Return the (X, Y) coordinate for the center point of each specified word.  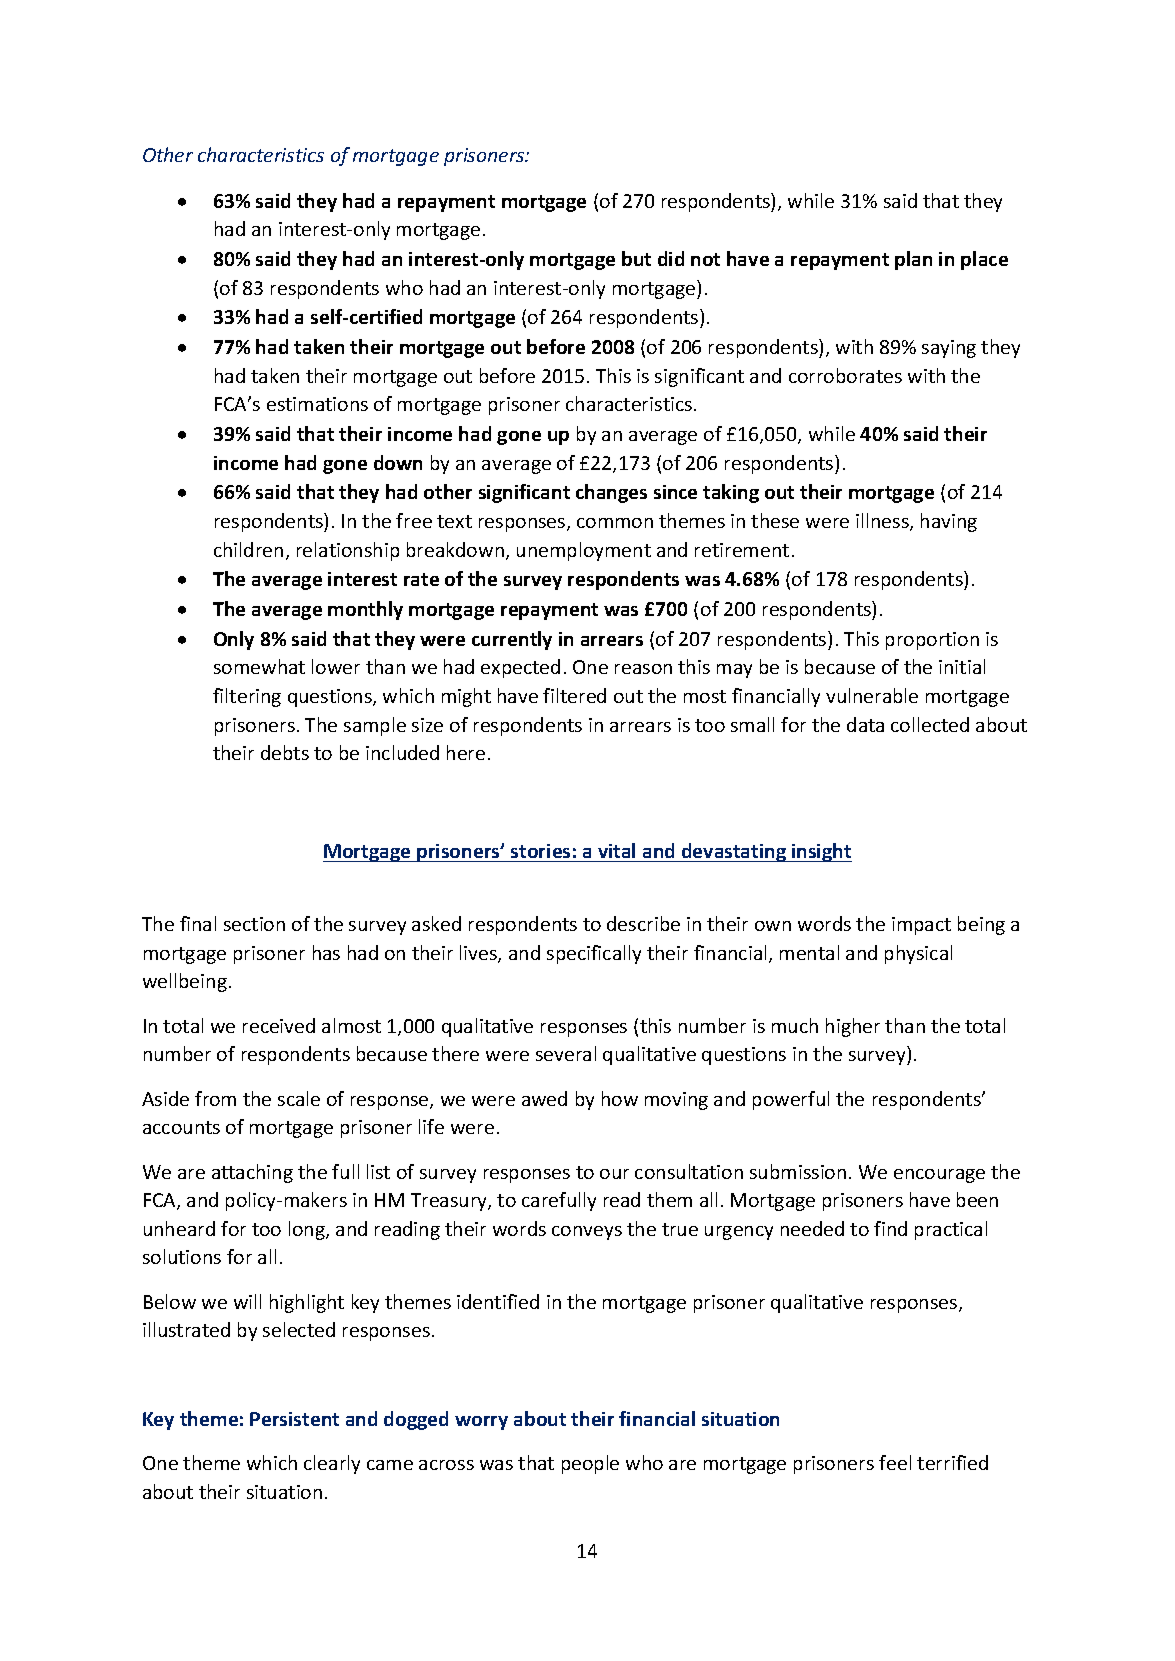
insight (821, 852)
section (254, 924)
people (590, 1464)
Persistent (294, 1419)
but (636, 258)
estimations (317, 404)
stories (540, 851)
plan (913, 260)
